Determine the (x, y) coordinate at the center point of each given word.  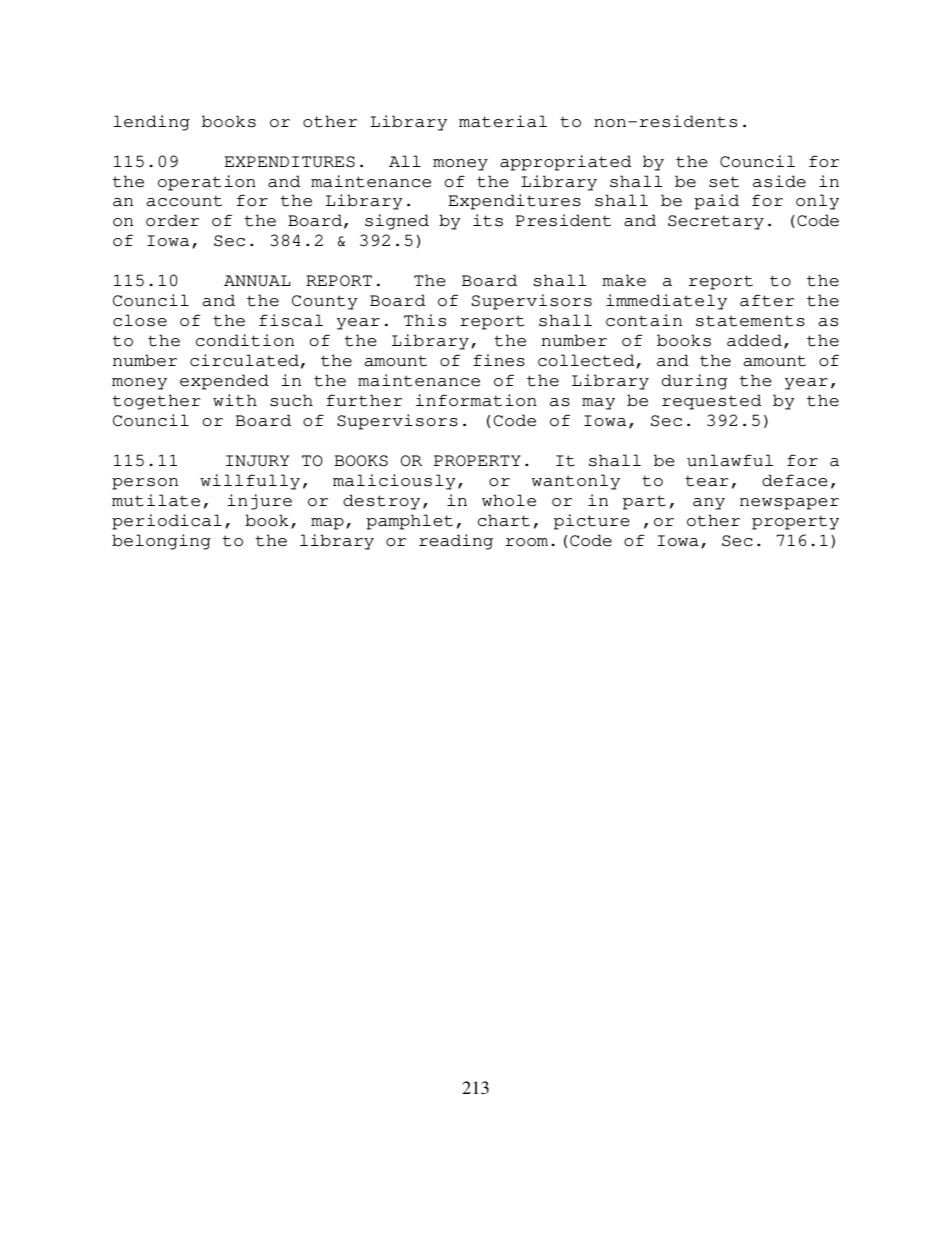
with (235, 400)
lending (151, 123)
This (425, 320)
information (476, 400)
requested (711, 402)
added (754, 340)
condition (245, 340)
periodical (167, 522)
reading (456, 542)
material (503, 121)
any (709, 504)
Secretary (716, 222)
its (488, 220)
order (172, 220)
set (724, 182)
